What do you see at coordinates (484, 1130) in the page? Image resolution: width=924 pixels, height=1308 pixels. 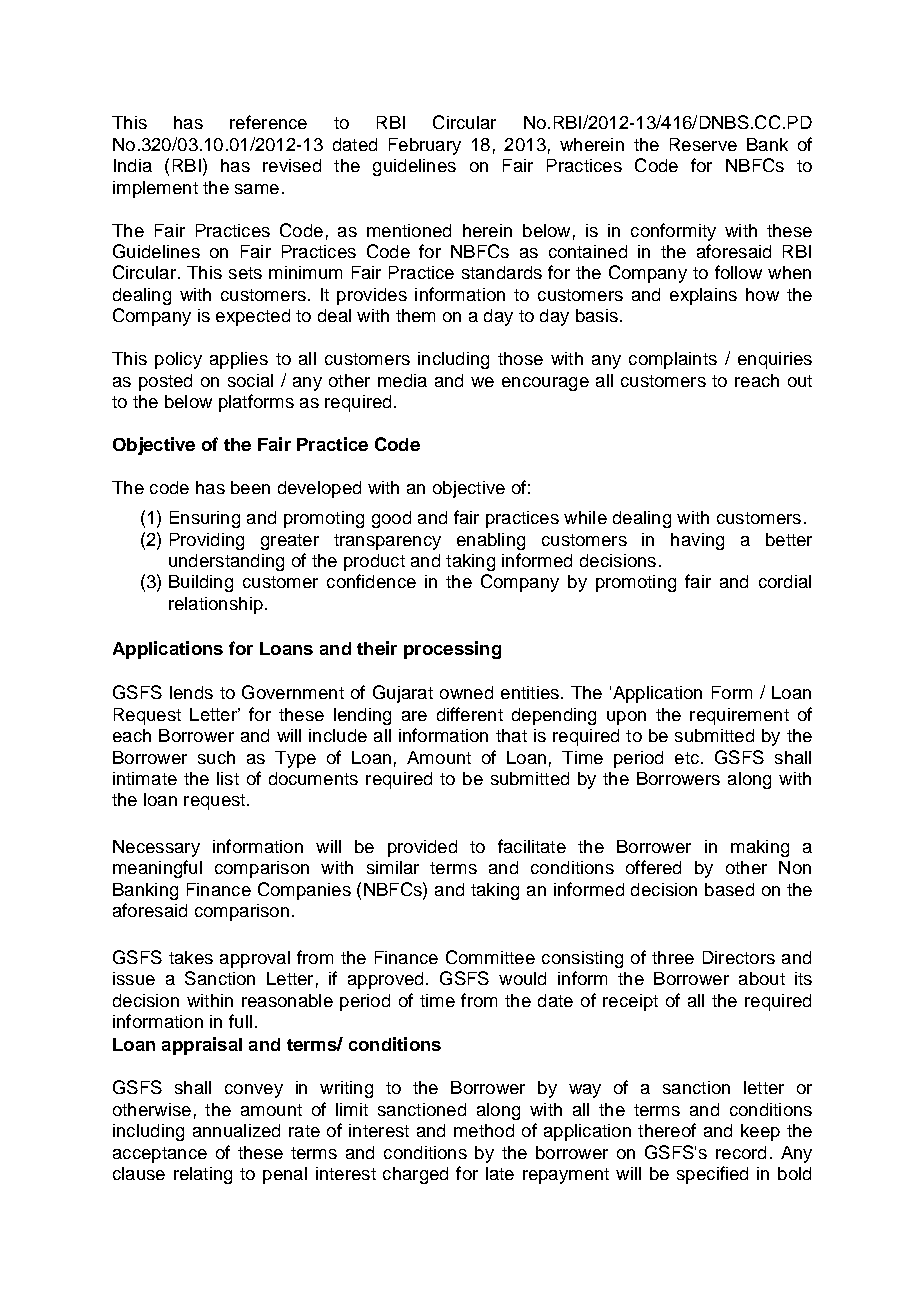 I see `method` at bounding box center [484, 1130].
